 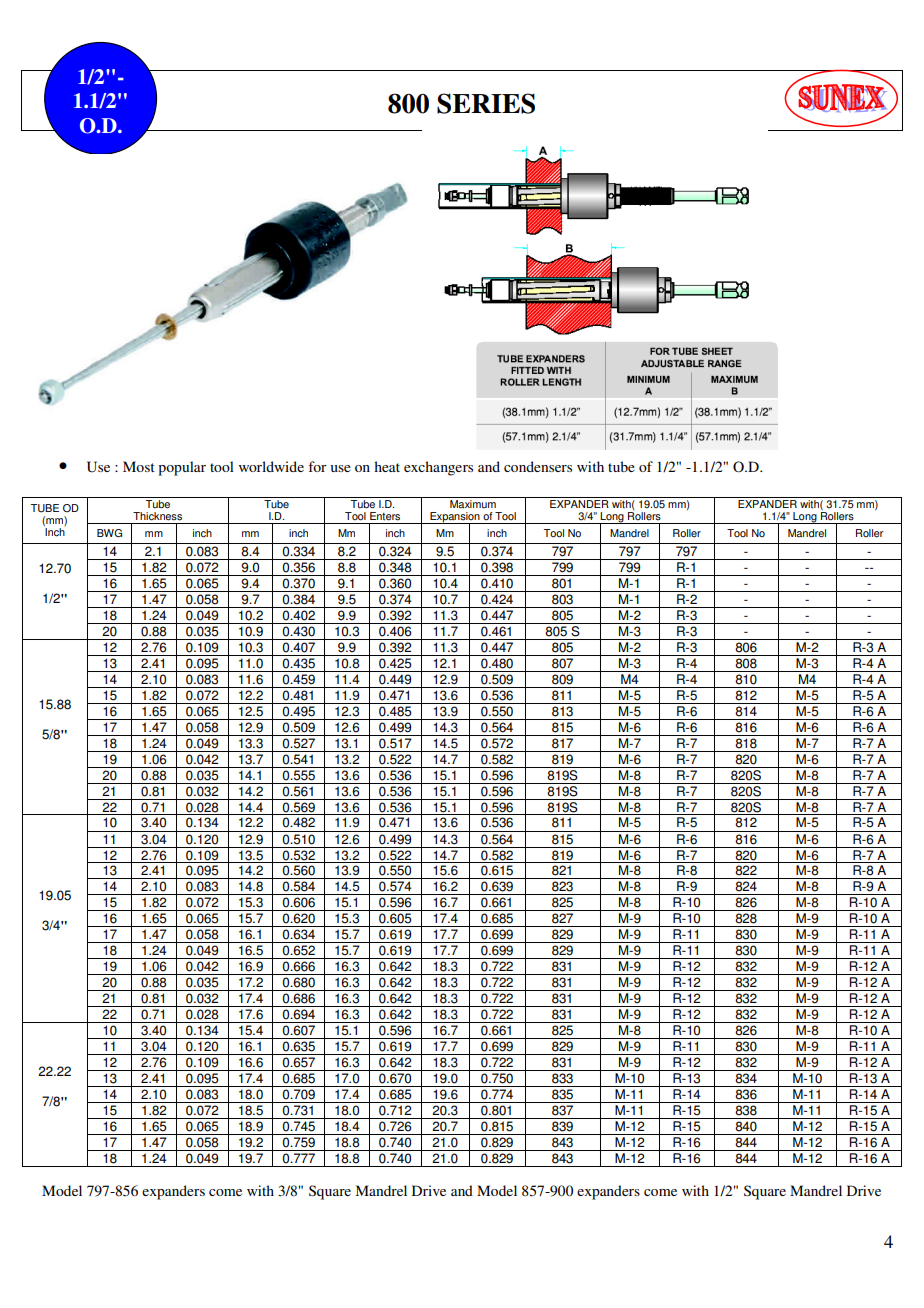 What do you see at coordinates (438, 468) in the page?
I see `exchangers` at bounding box center [438, 468].
